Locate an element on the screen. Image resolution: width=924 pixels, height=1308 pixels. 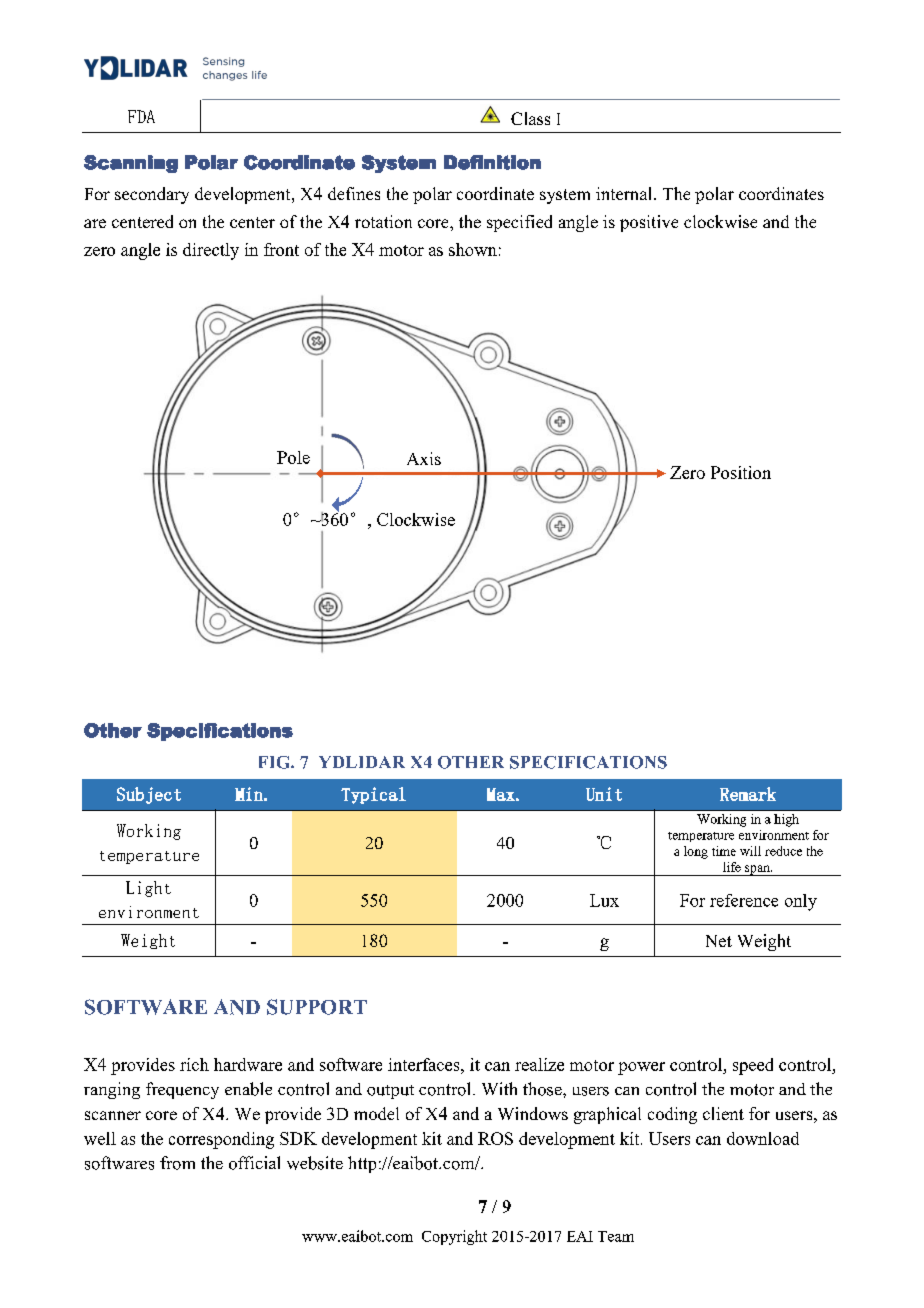
internal is located at coordinates (625, 193).
